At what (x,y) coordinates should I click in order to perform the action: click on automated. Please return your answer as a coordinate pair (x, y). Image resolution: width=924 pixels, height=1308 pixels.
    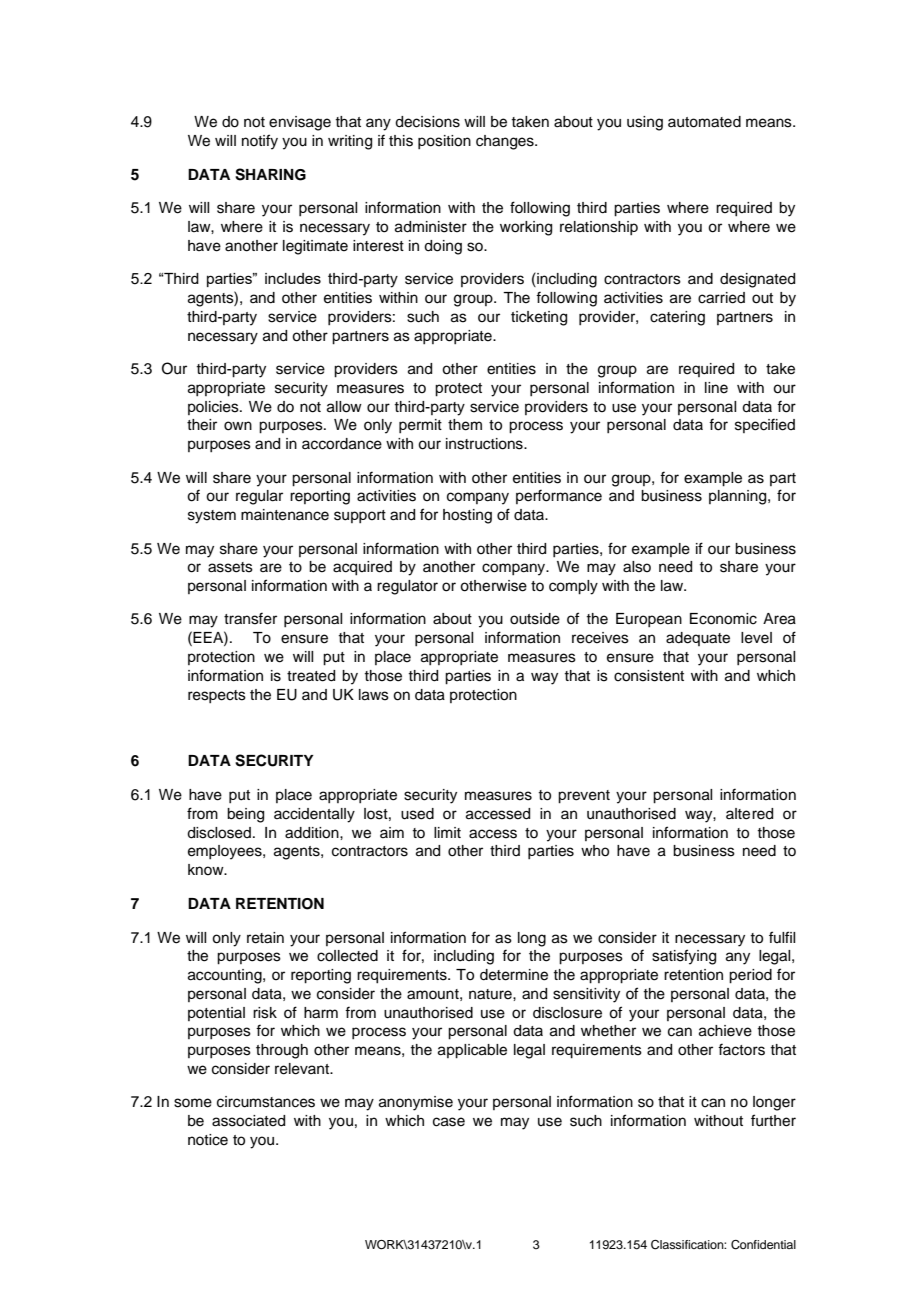
    Looking at the image, I should click on (704, 122).
